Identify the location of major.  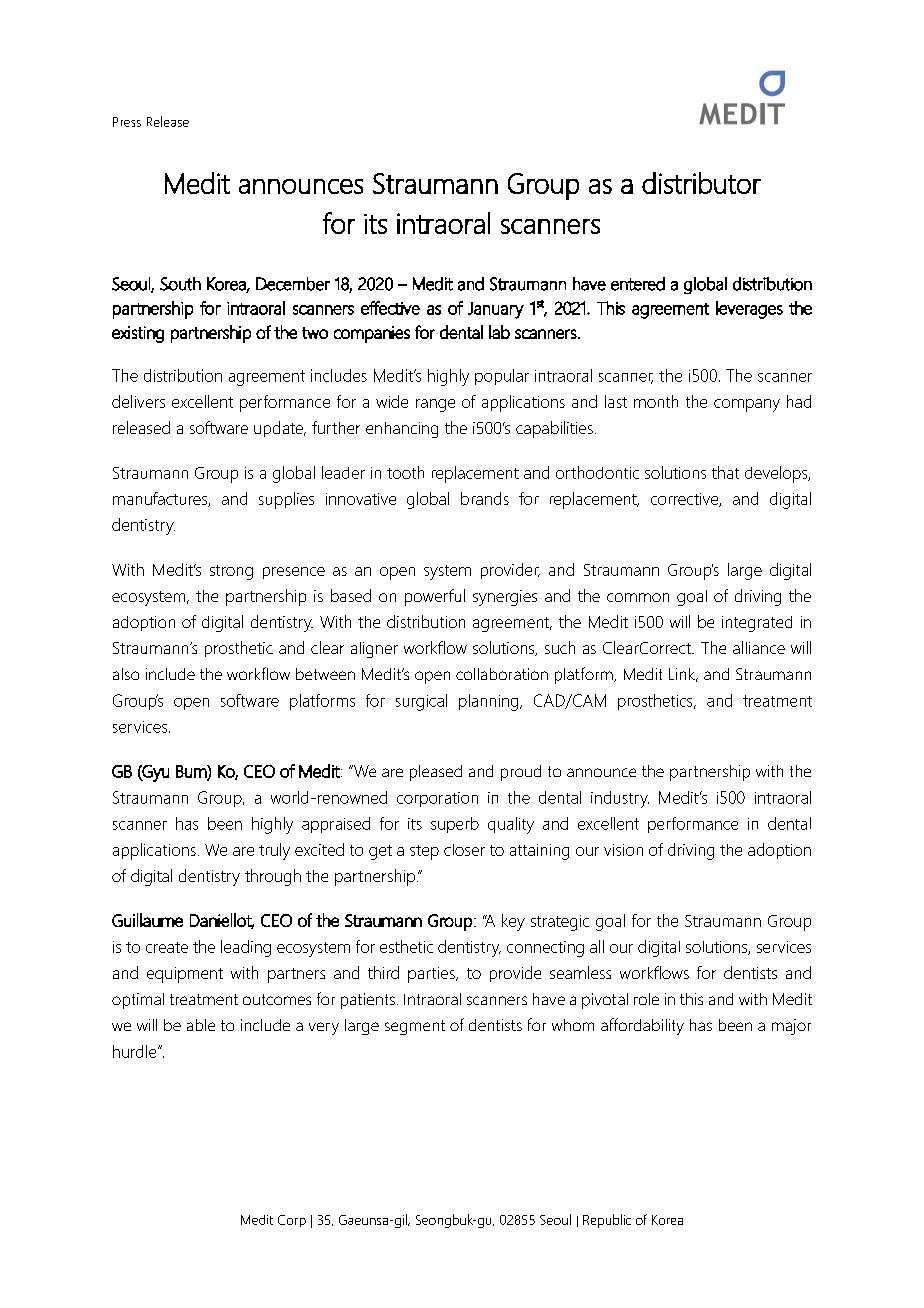
(791, 1027).
